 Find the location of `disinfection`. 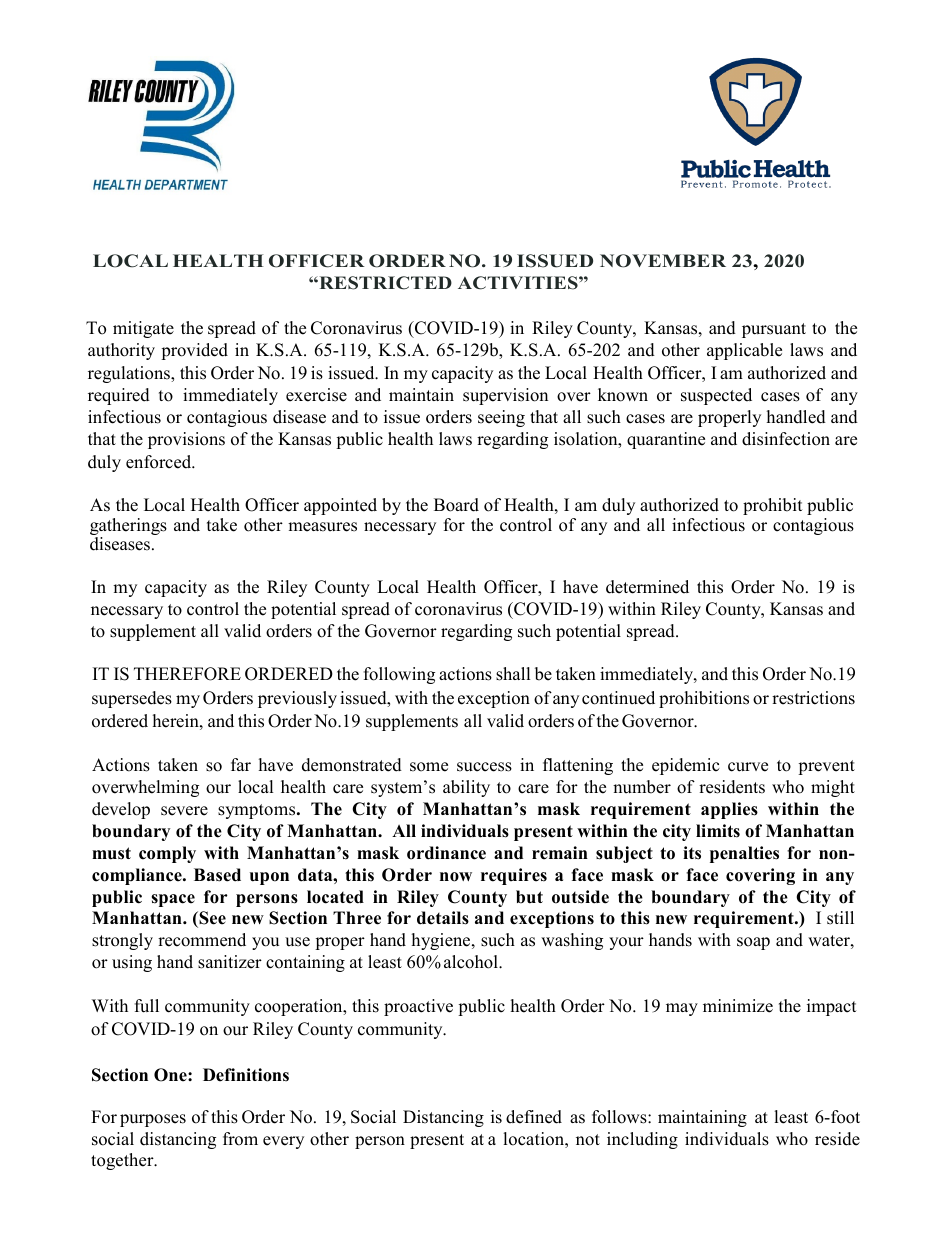

disinfection is located at coordinates (786, 439).
